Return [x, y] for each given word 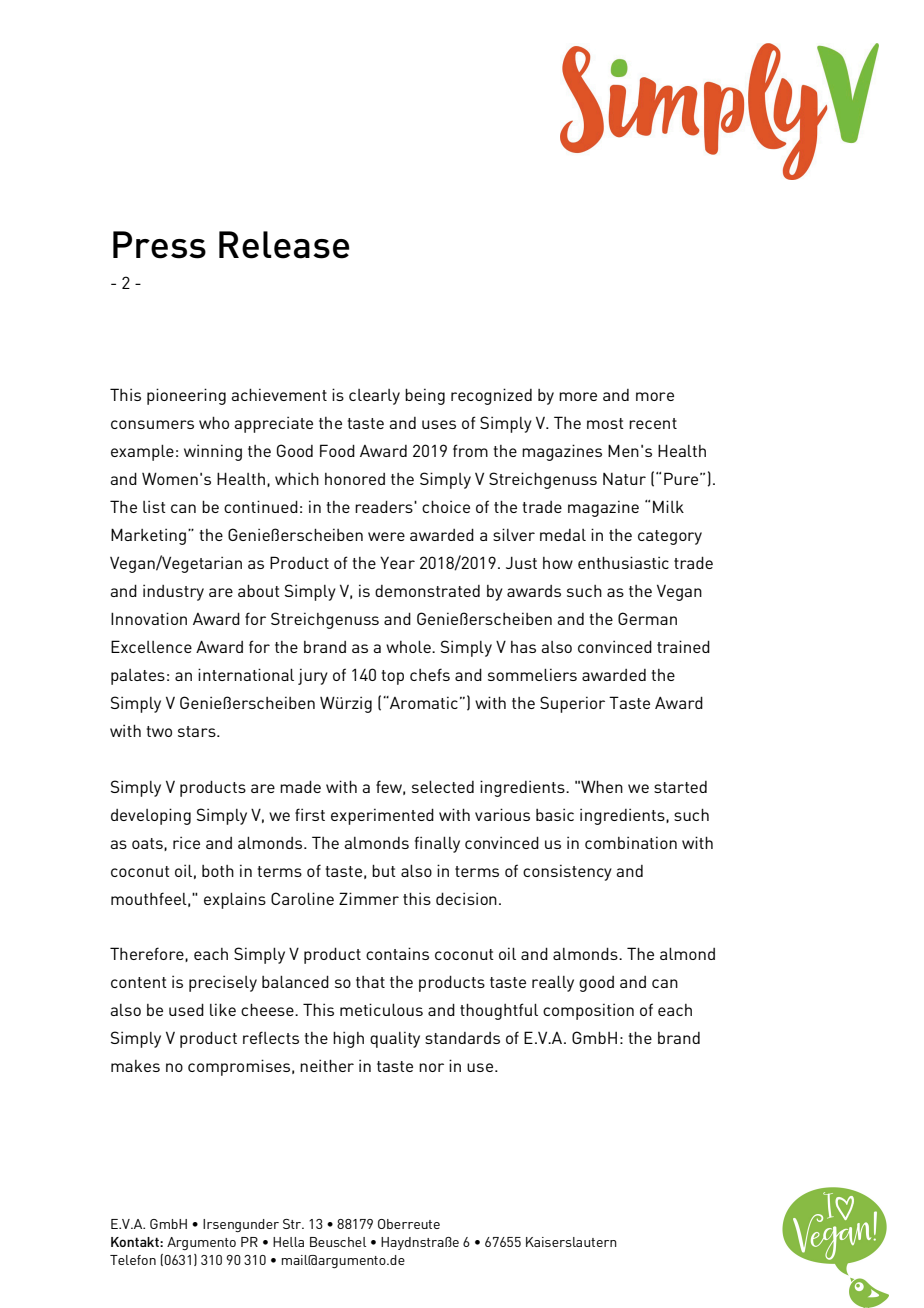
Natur [624, 479]
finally [437, 844]
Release [284, 245]
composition [588, 1011]
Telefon [133, 1260]
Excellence [151, 646]
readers [385, 506]
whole [409, 646]
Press [159, 245]
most [605, 423]
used [186, 1009]
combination [631, 842]
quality [395, 1039]
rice [186, 842]
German [647, 618]
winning [213, 452]
